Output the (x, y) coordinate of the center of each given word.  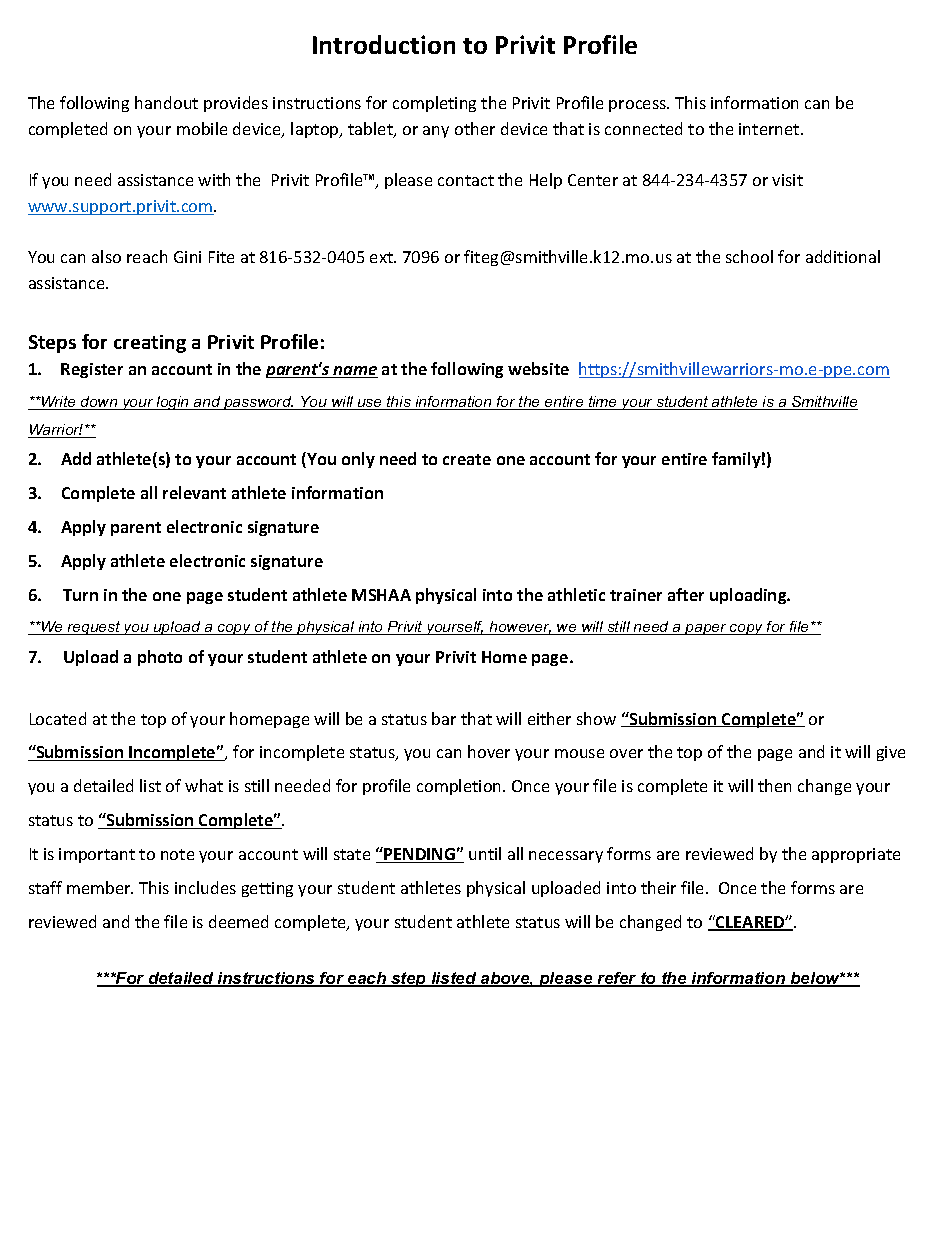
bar (444, 718)
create (467, 459)
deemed (238, 921)
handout (166, 102)
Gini (187, 257)
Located (58, 718)
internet (769, 129)
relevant (194, 492)
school (749, 256)
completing (434, 104)
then (774, 785)
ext (382, 257)
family (736, 460)
